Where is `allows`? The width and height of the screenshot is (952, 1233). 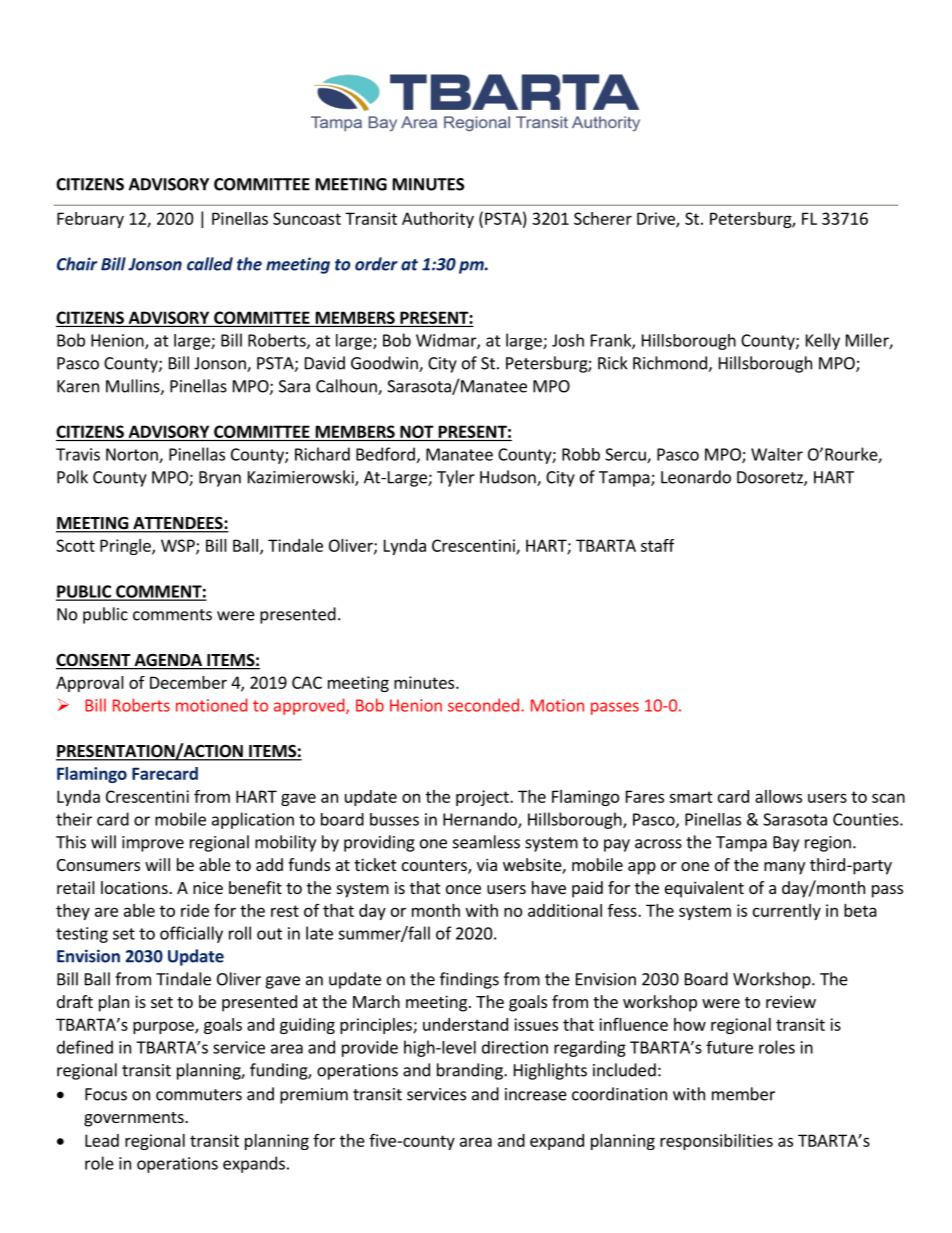
allows is located at coordinates (778, 796).
